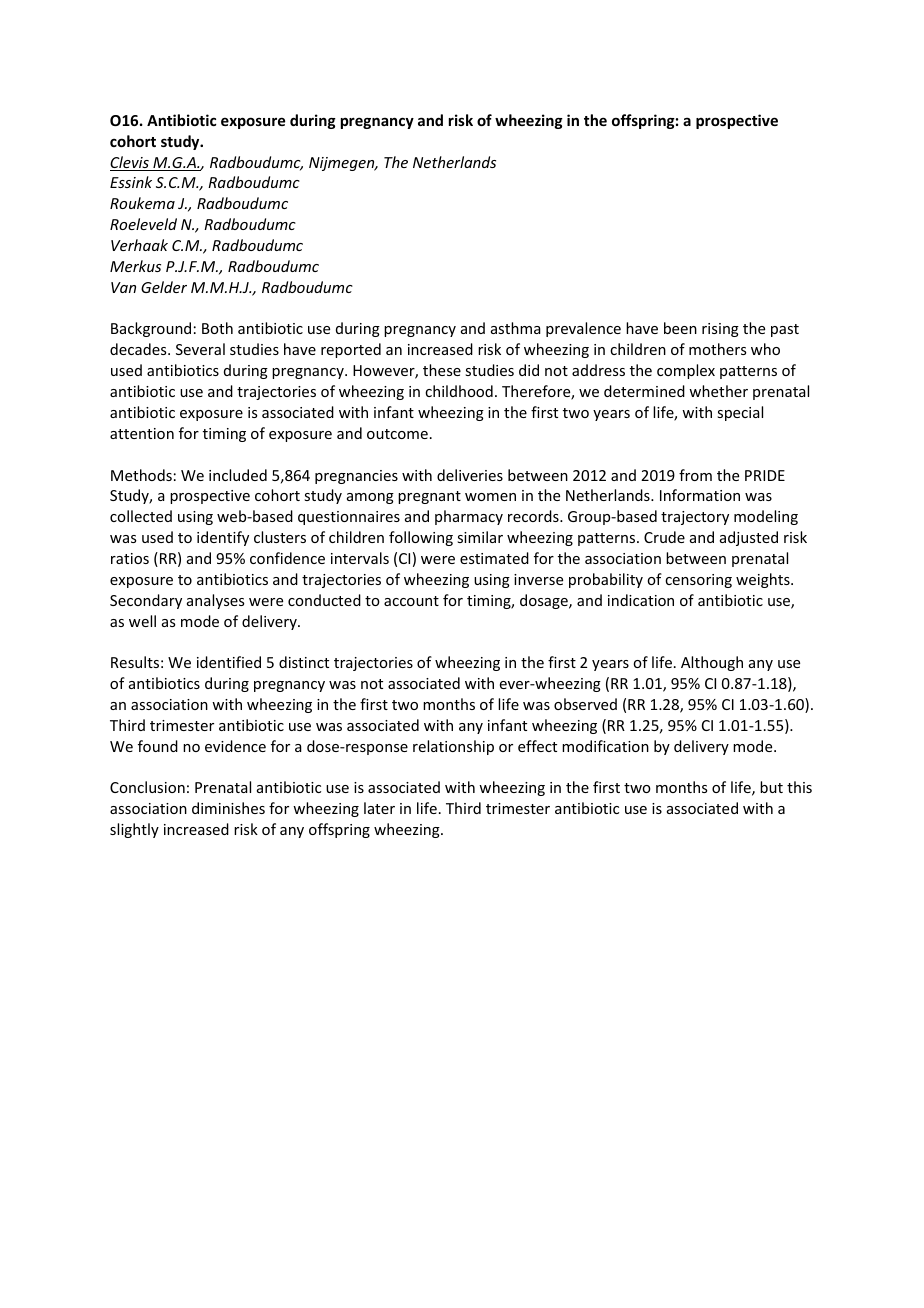  I want to click on relationship, so click(453, 747).
